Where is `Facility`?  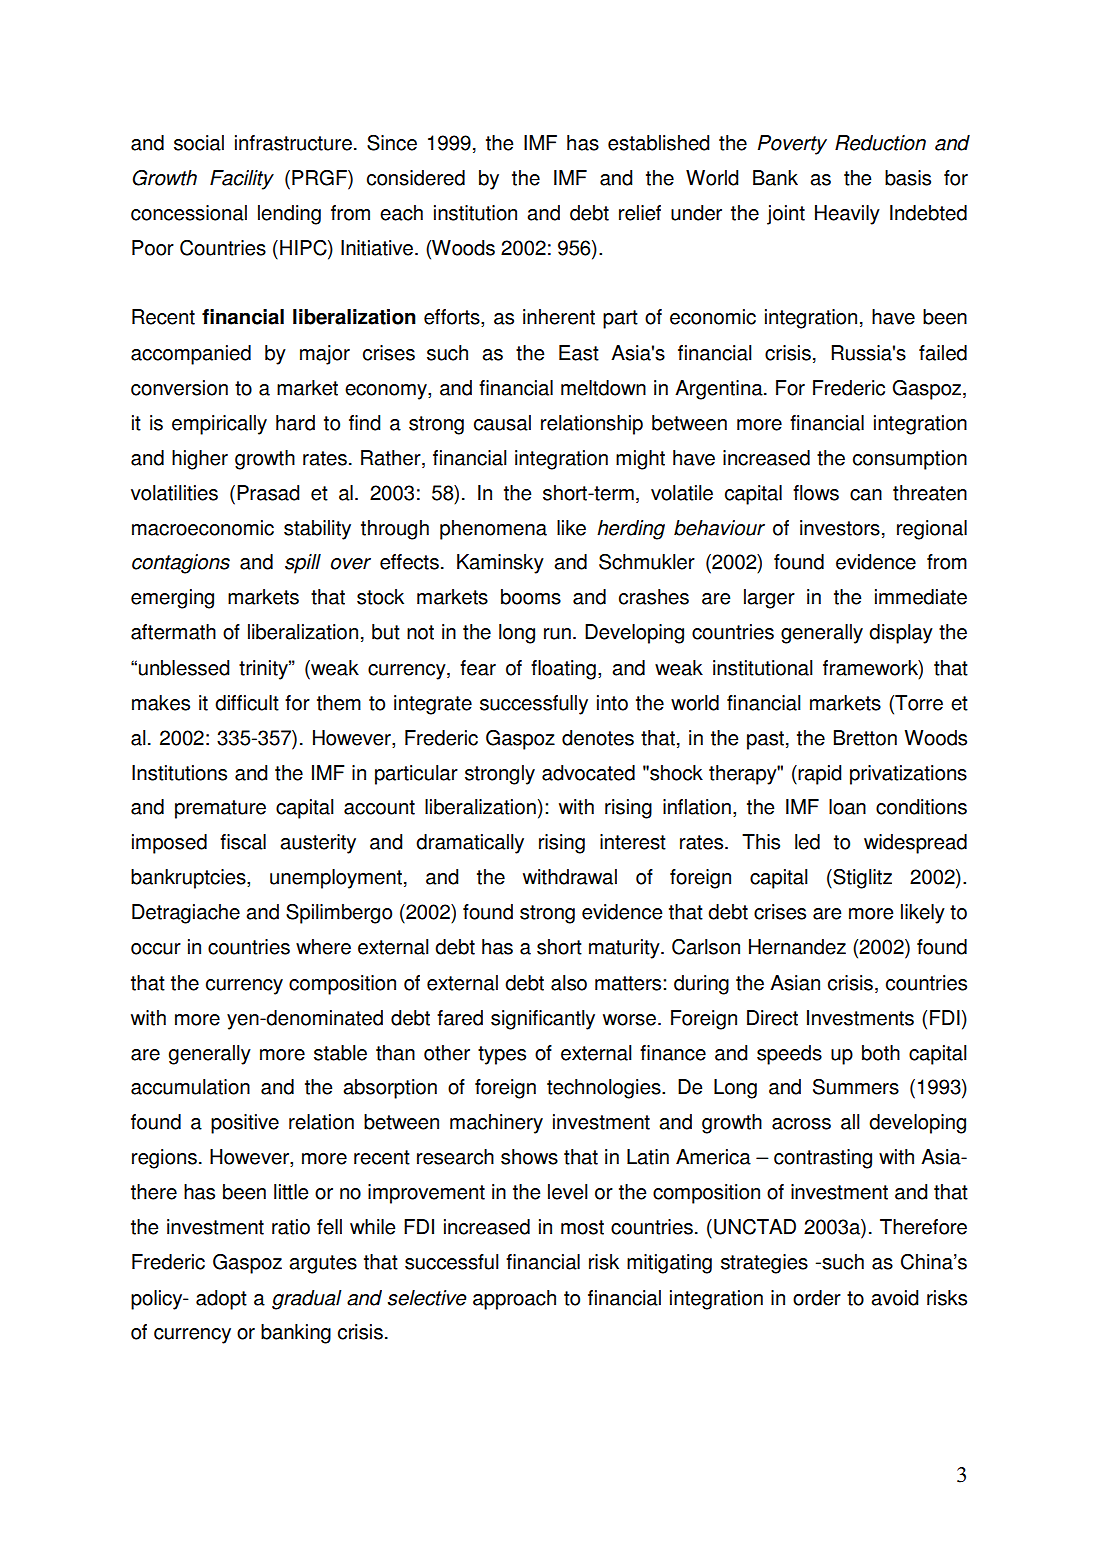 Facility is located at coordinates (242, 180).
